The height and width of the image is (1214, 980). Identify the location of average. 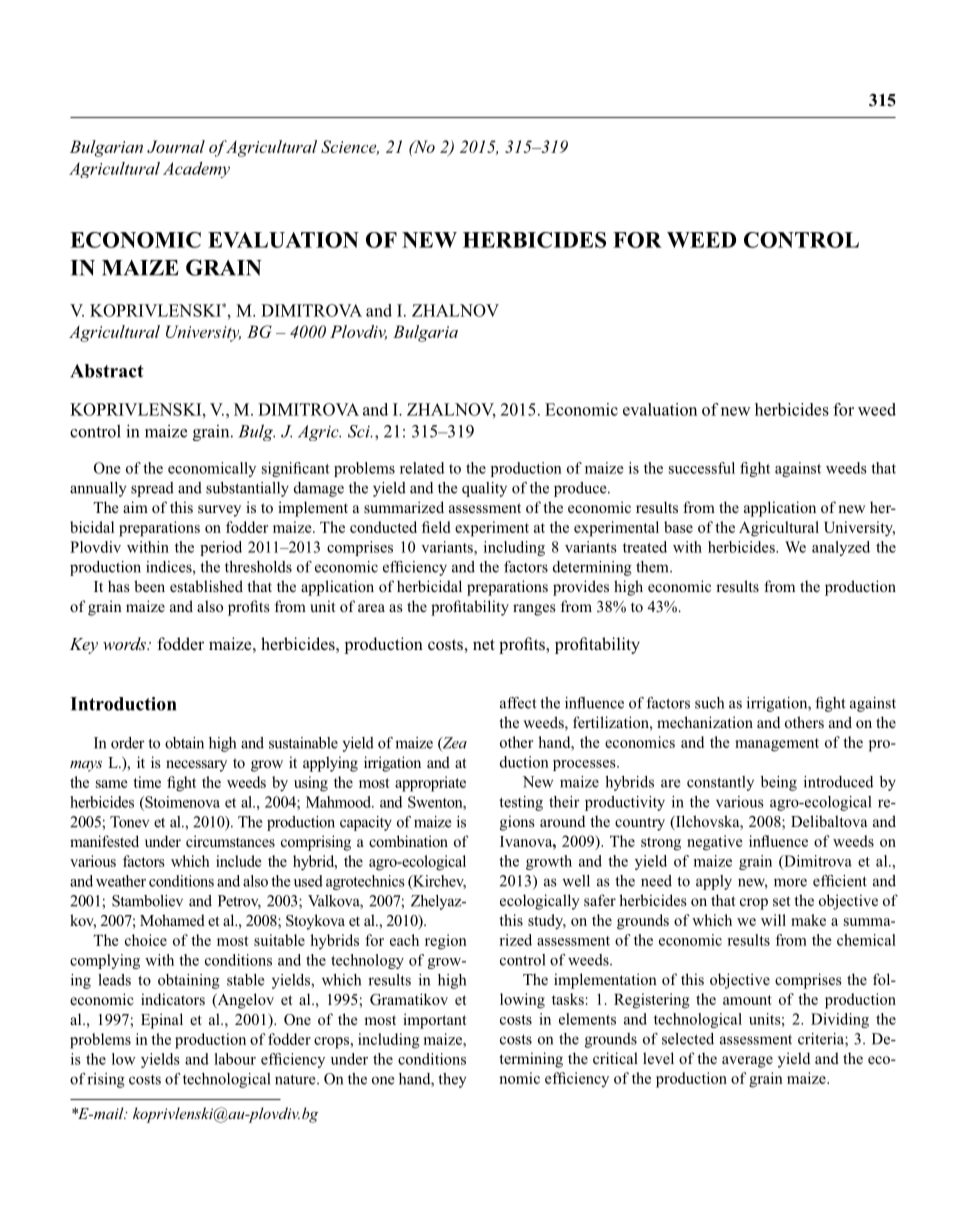
(747, 1062).
